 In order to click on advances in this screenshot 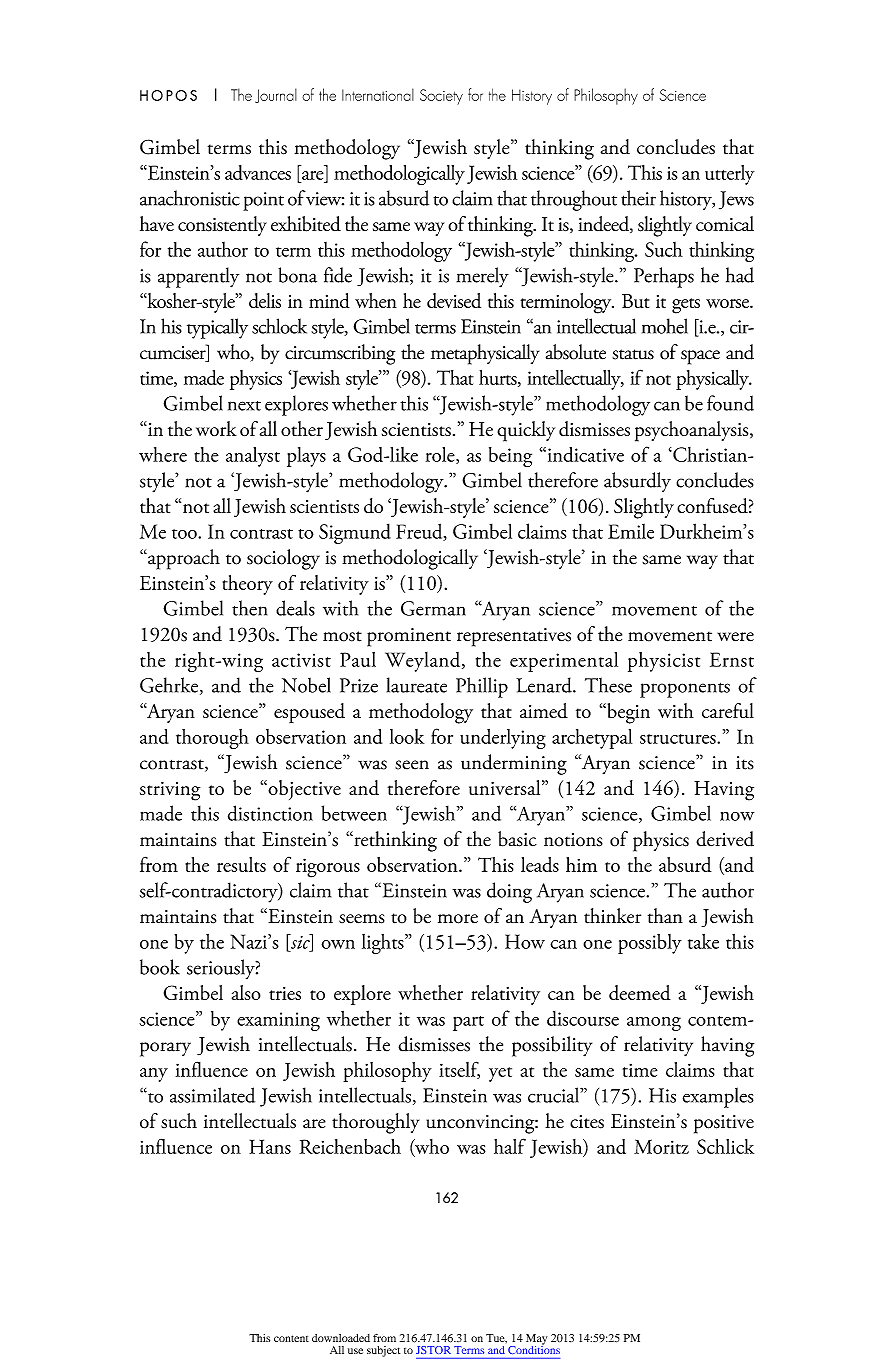, I will do `click(258, 172)`.
